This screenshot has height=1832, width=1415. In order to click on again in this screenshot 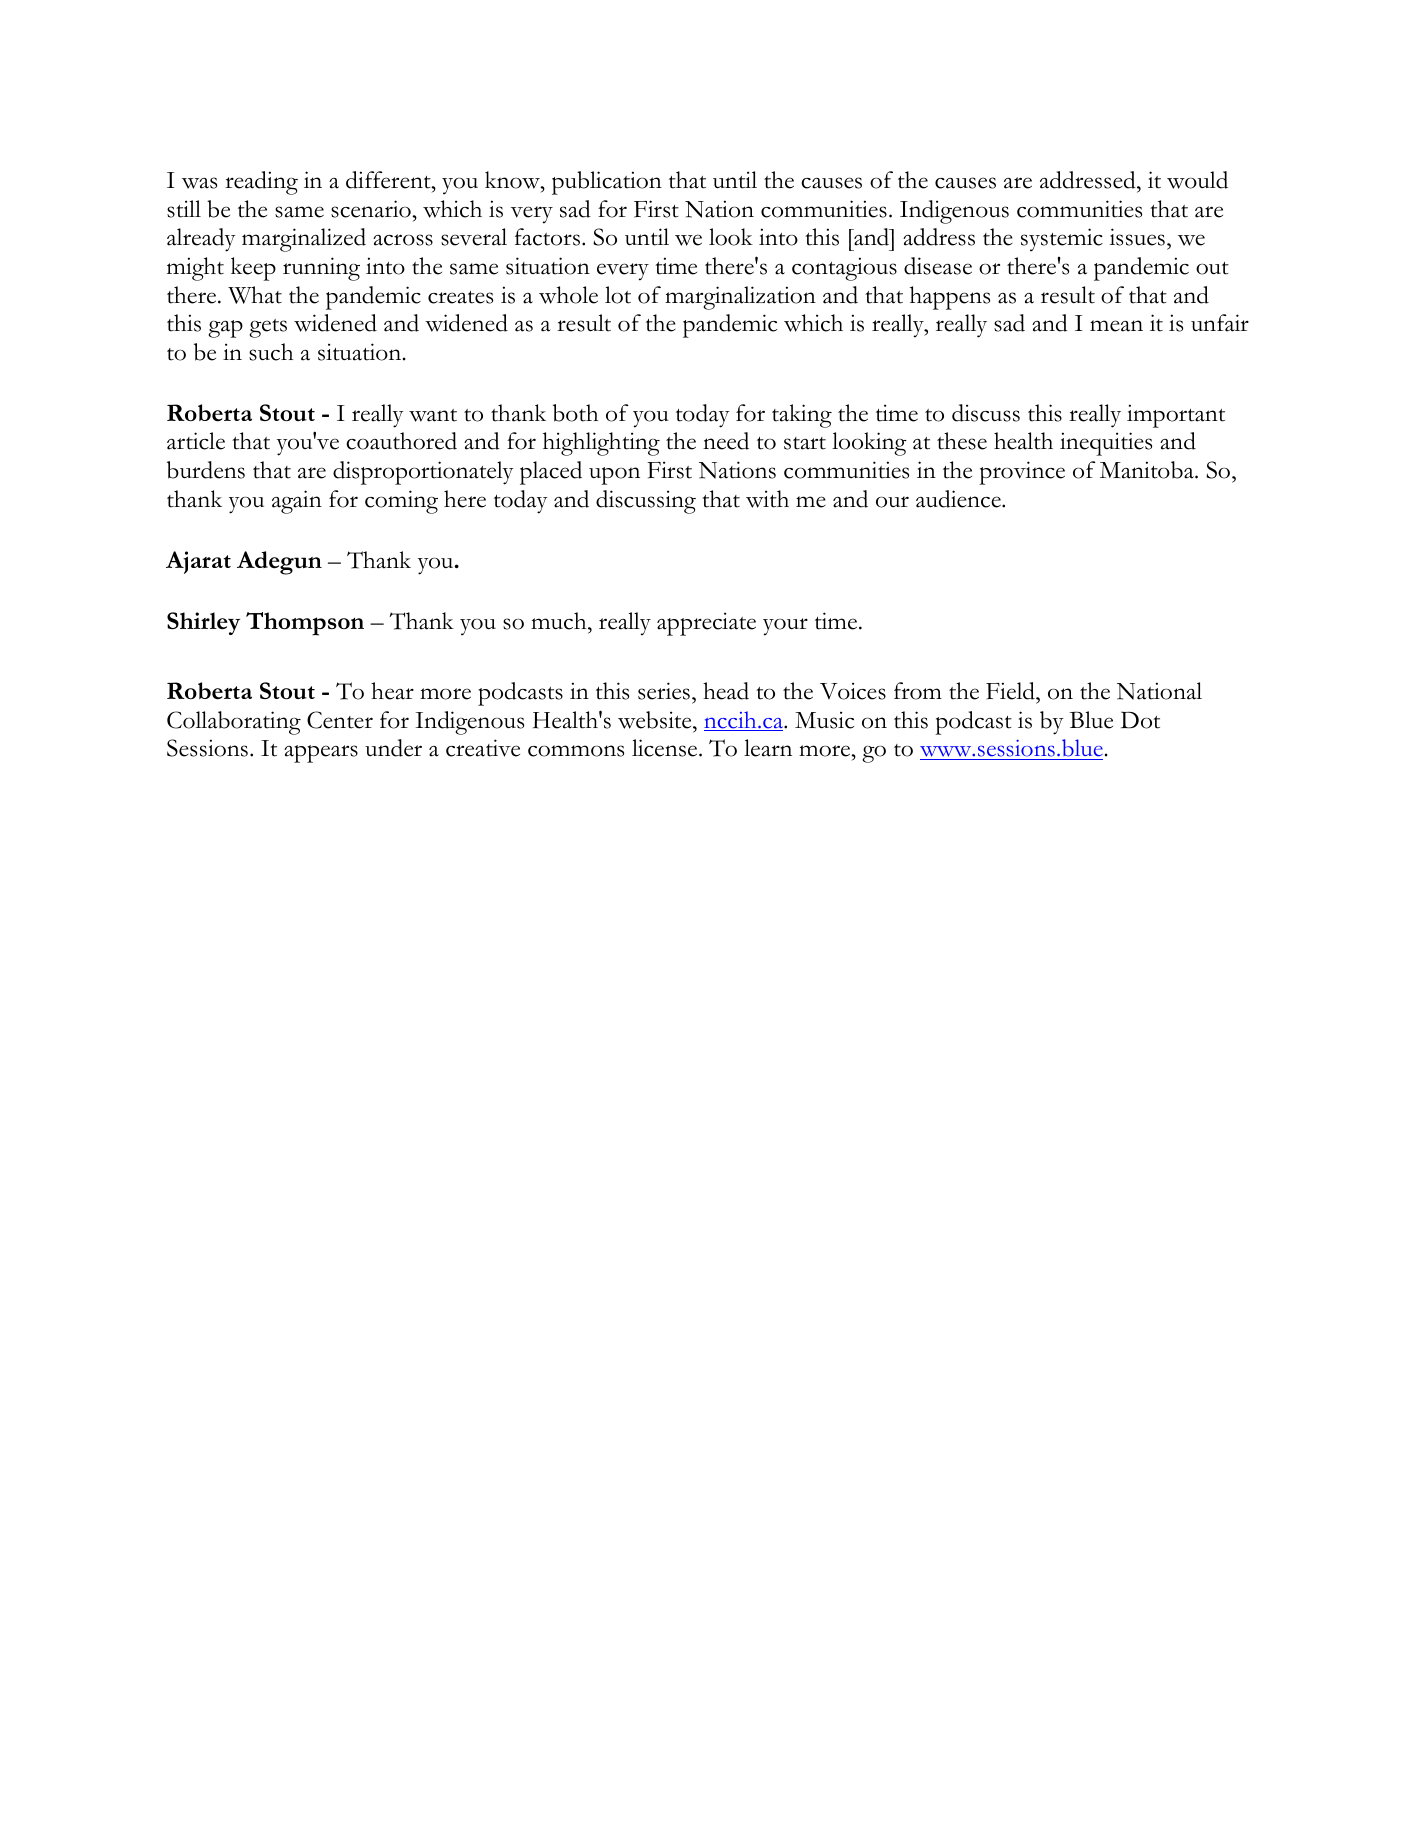, I will do `click(297, 502)`.
